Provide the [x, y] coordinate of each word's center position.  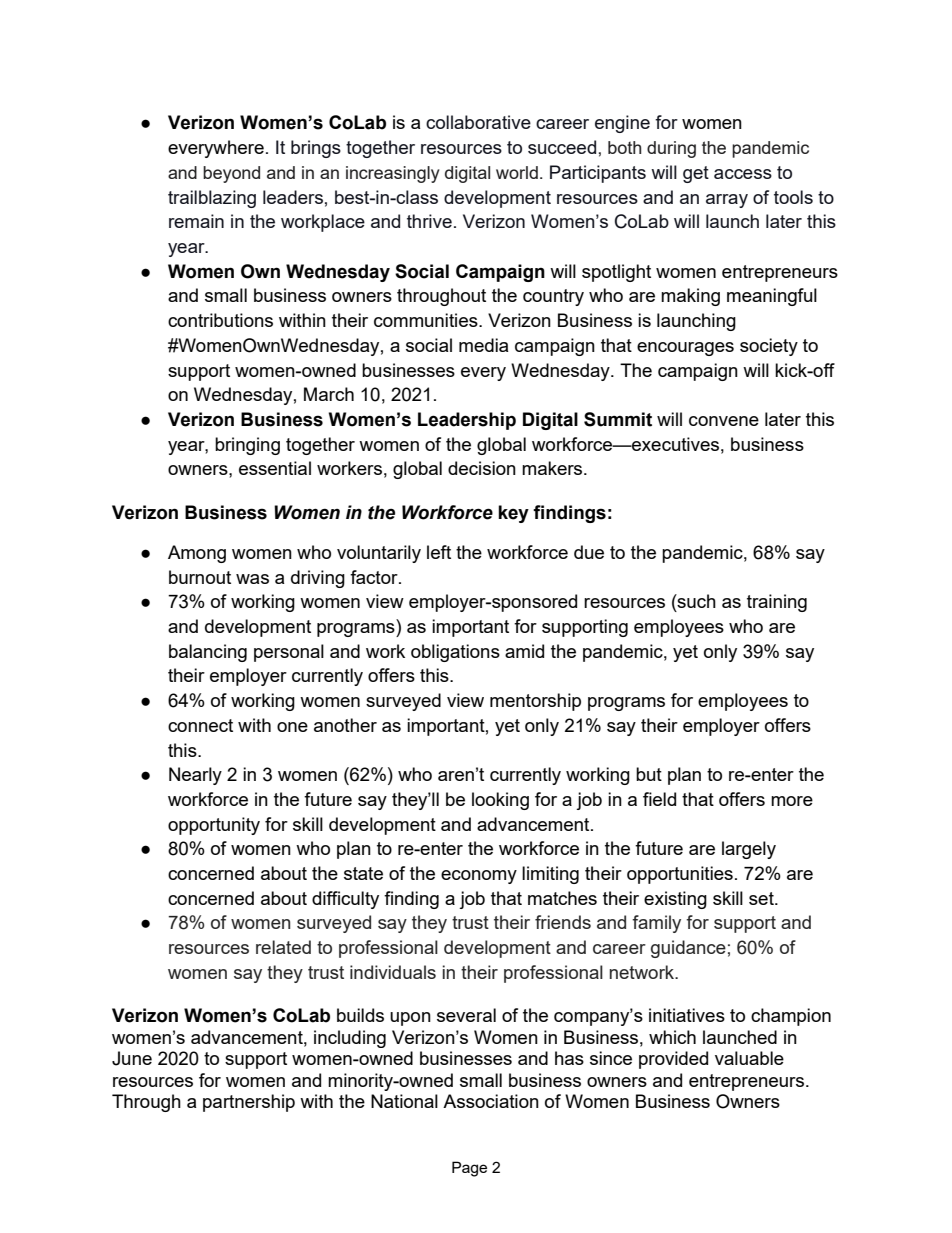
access [743, 174]
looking [500, 801]
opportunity [214, 826]
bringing [247, 446]
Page [469, 1169]
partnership [249, 1103]
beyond [231, 174]
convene [724, 421]
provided [673, 1060]
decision [482, 468]
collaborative [478, 122]
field [659, 799]
